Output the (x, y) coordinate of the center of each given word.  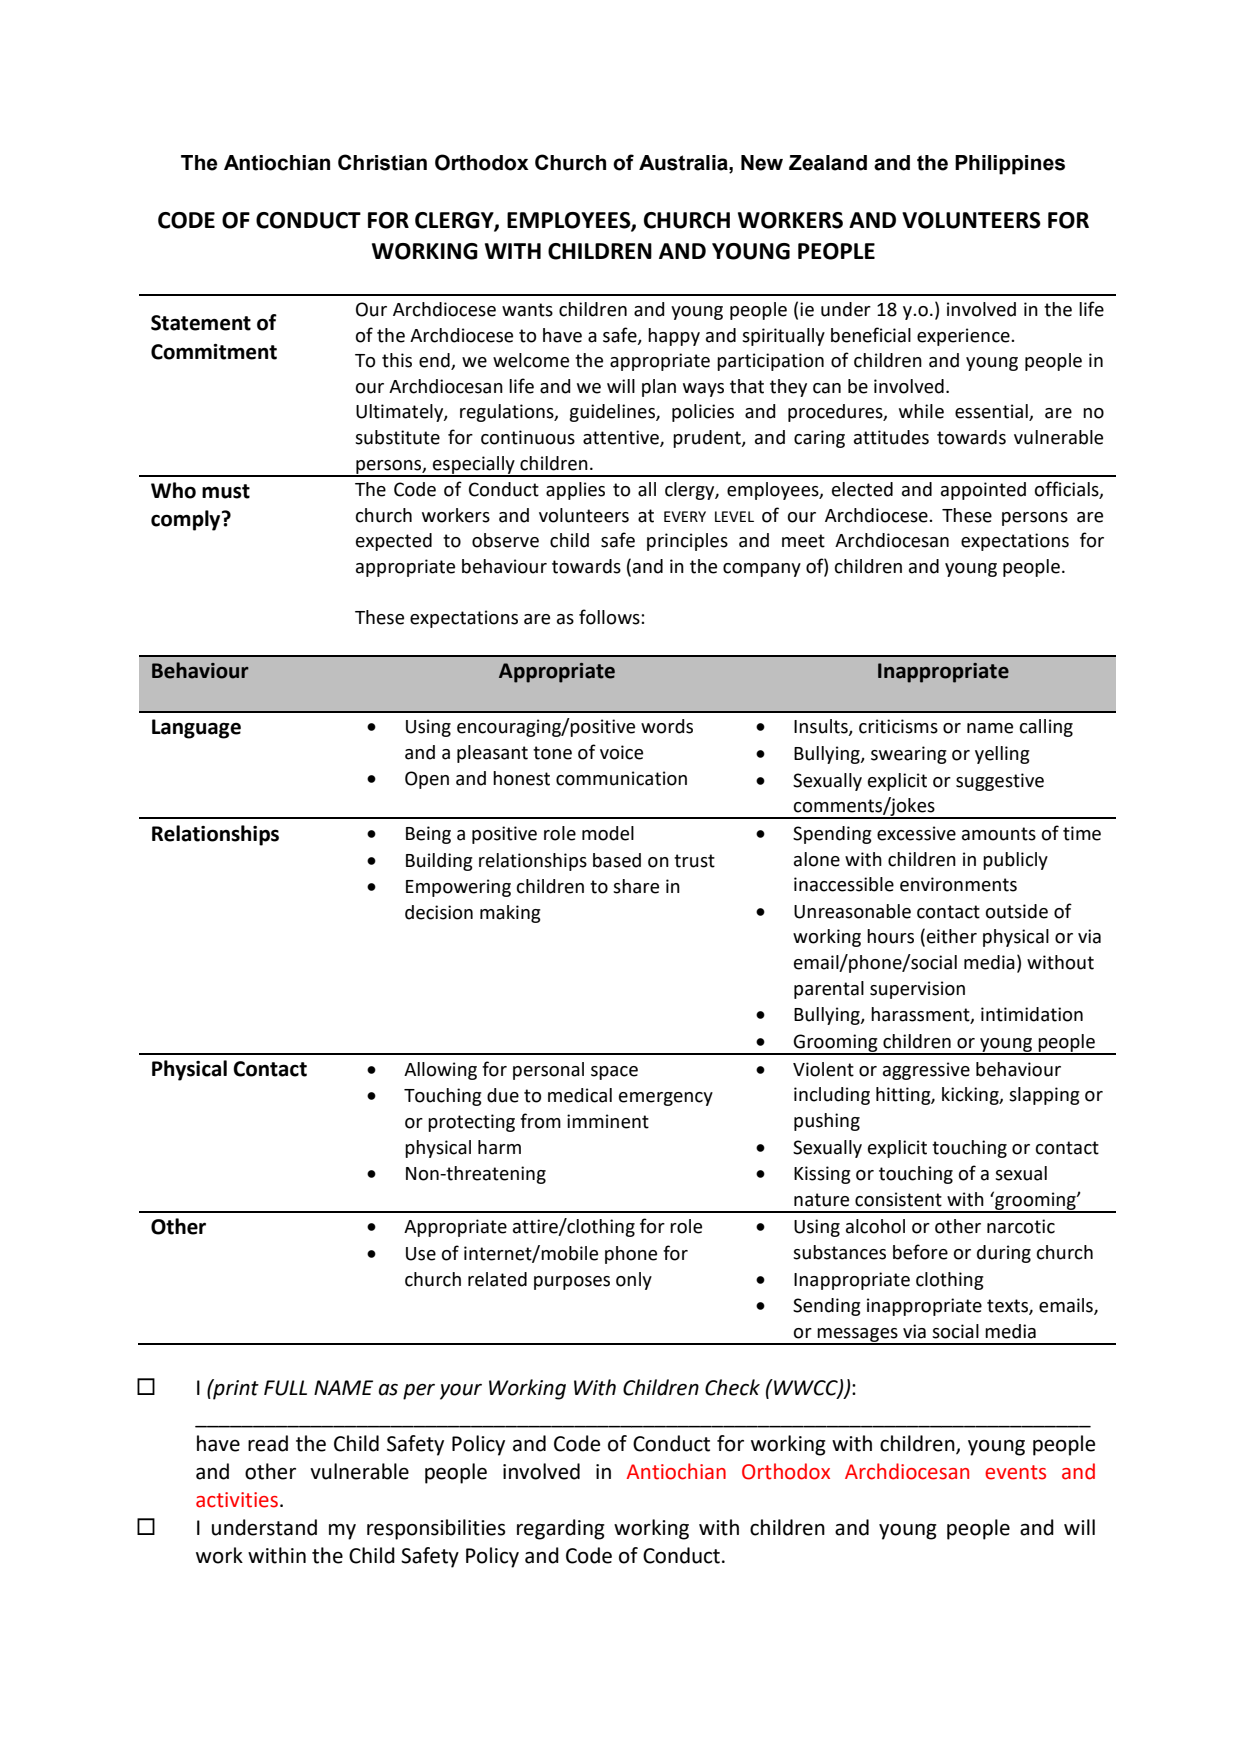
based (617, 860)
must (226, 491)
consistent (898, 1199)
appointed (983, 491)
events (1015, 1472)
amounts (999, 834)
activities (237, 1500)
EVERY (685, 516)
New (762, 163)
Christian (382, 162)
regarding (561, 1529)
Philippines (1010, 165)
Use (421, 1254)
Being (428, 835)
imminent (608, 1121)
